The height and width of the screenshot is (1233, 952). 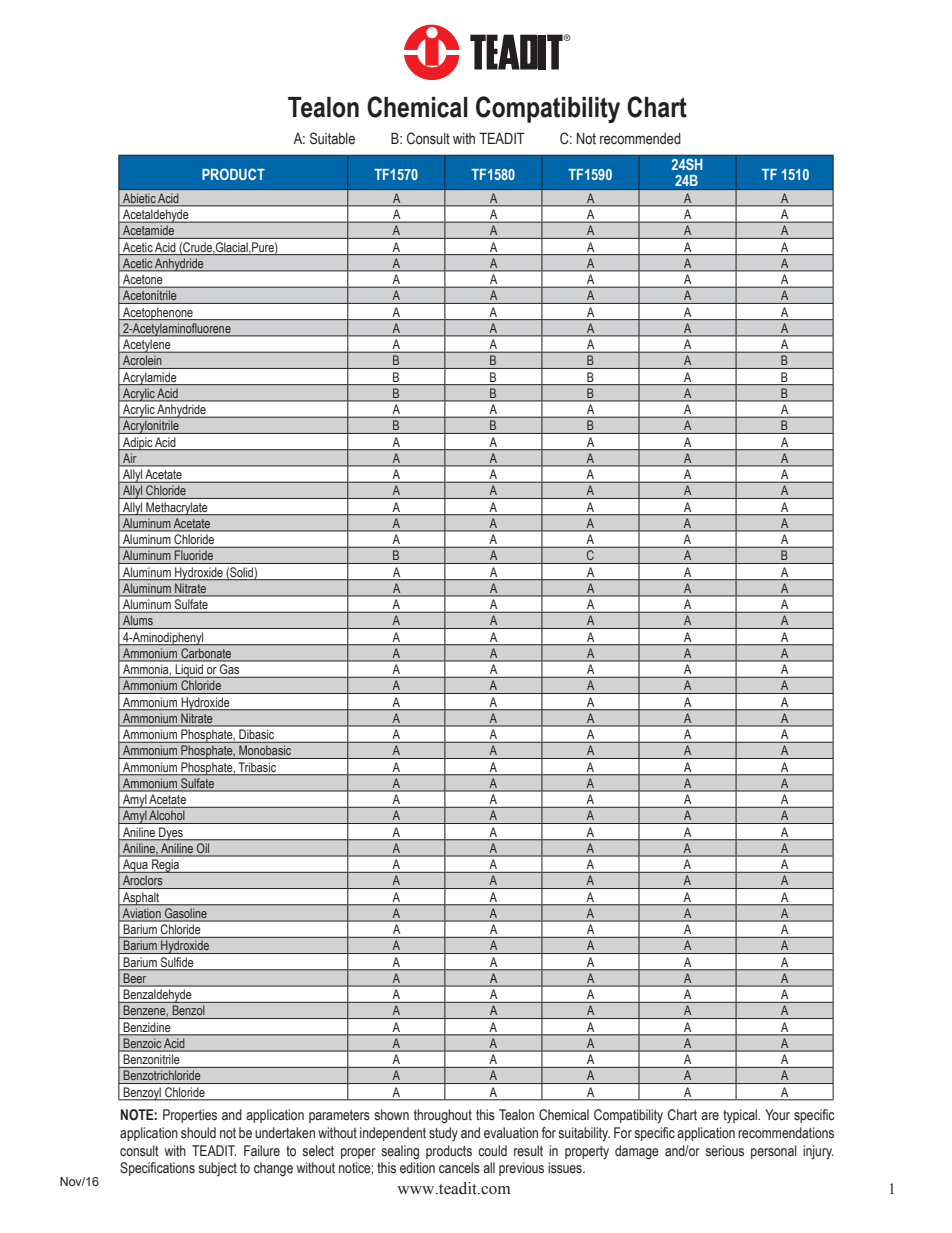 I want to click on typical, so click(x=741, y=1116).
